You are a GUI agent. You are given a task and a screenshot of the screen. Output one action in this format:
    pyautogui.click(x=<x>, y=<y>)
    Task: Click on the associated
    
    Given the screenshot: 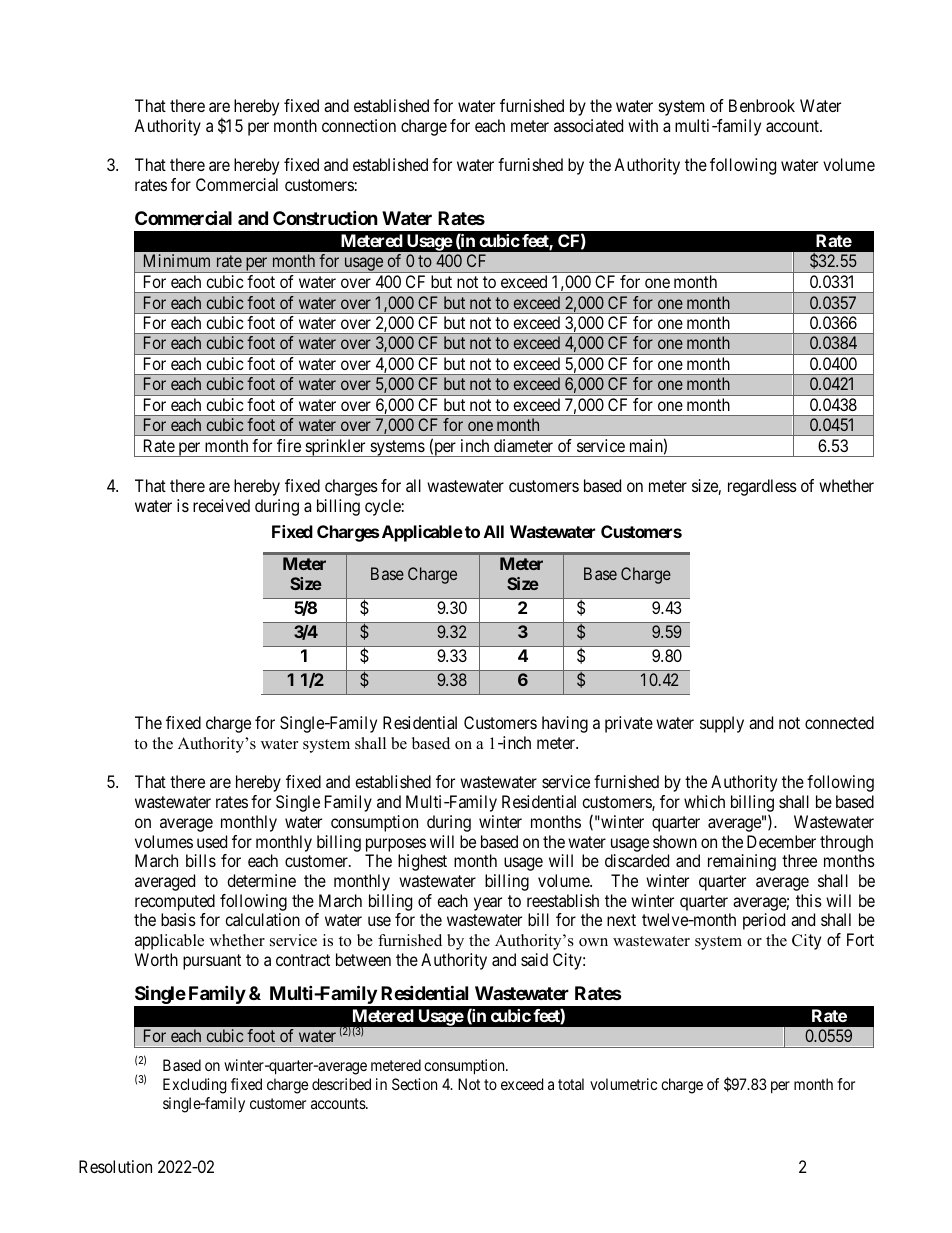 What is the action you would take?
    pyautogui.click(x=588, y=125)
